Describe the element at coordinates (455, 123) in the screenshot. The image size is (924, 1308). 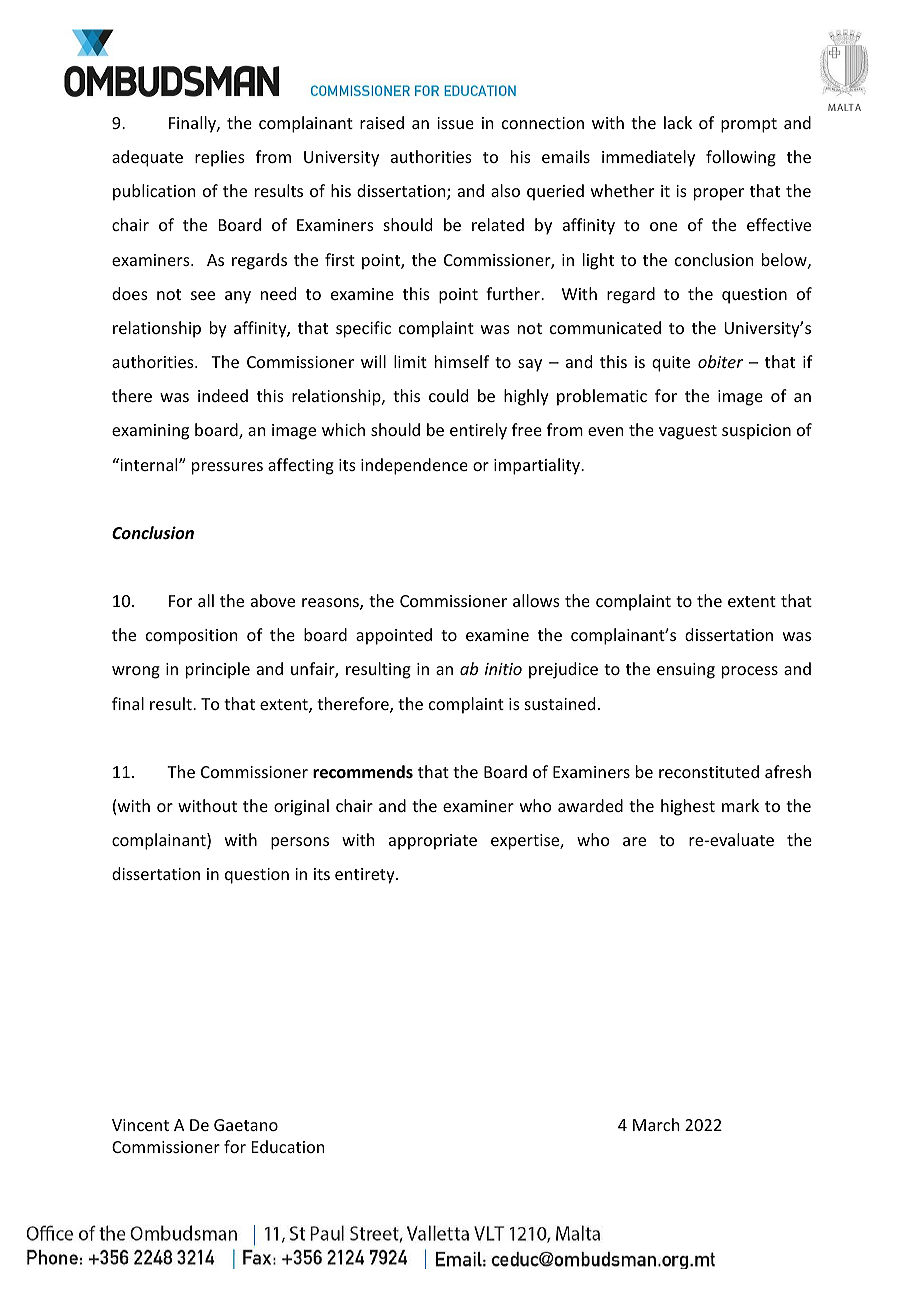
I see `issue` at that location.
